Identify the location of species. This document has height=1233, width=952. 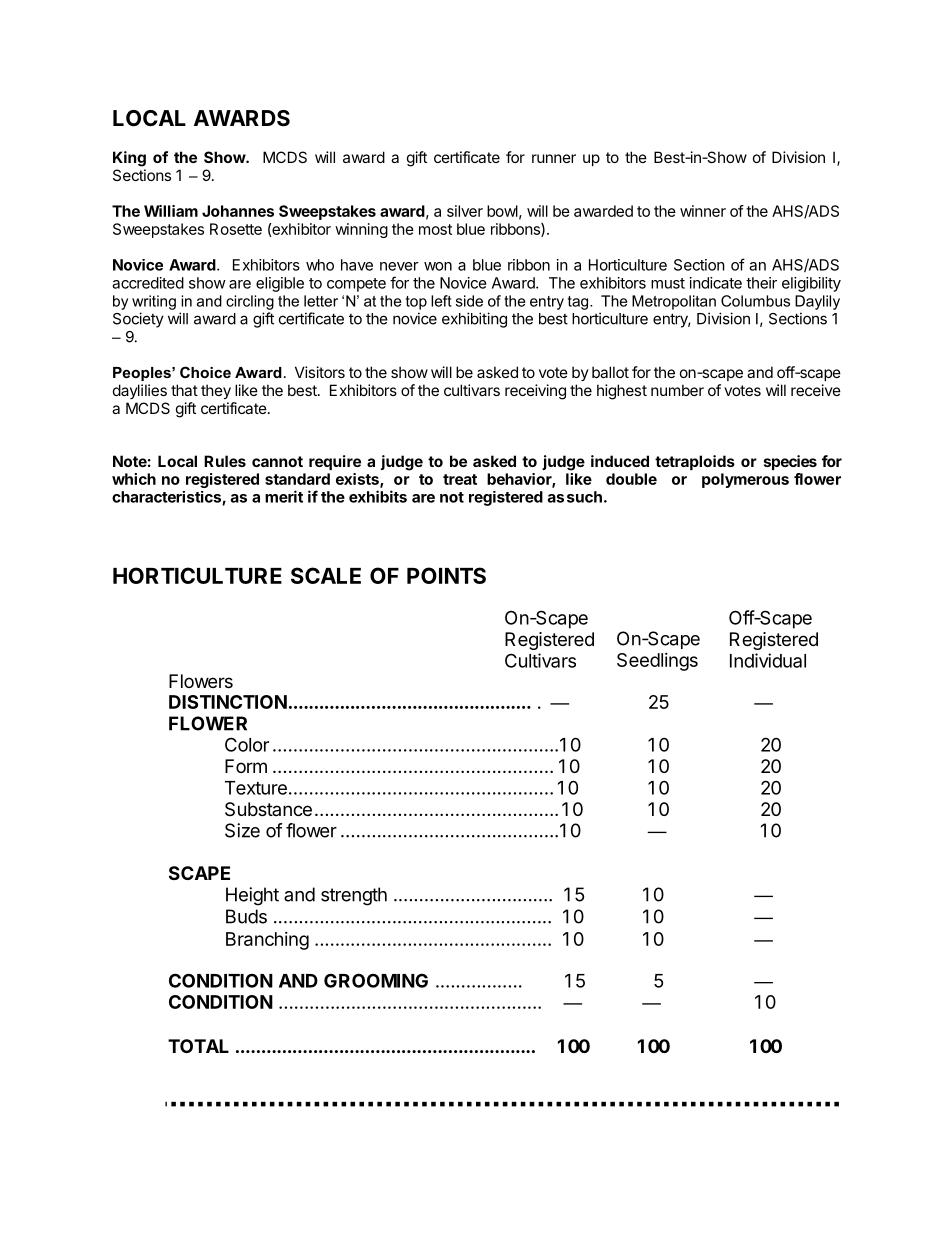
(790, 462).
